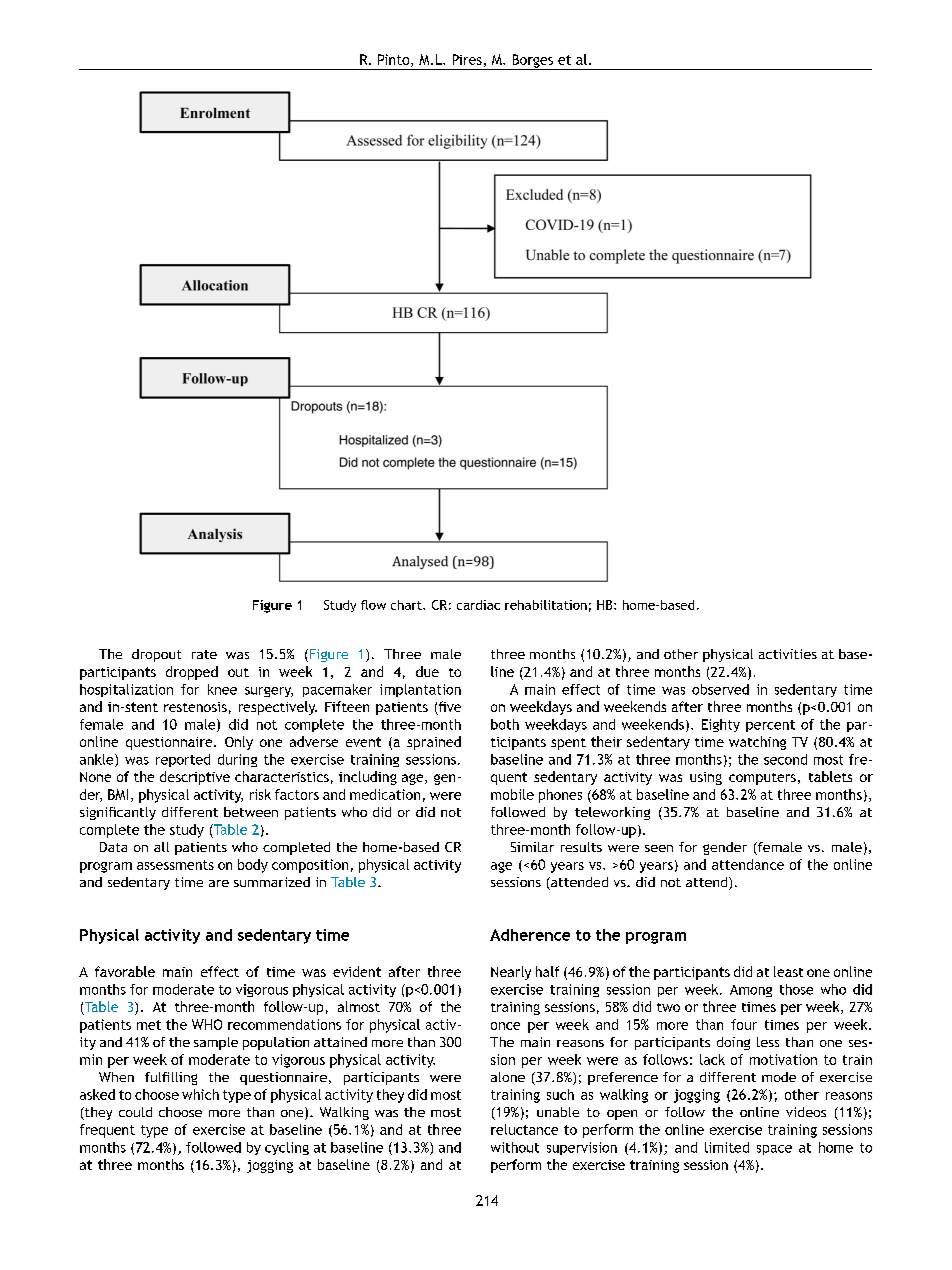 The width and height of the page is (952, 1270). What do you see at coordinates (200, 1094) in the page?
I see `which` at bounding box center [200, 1094].
